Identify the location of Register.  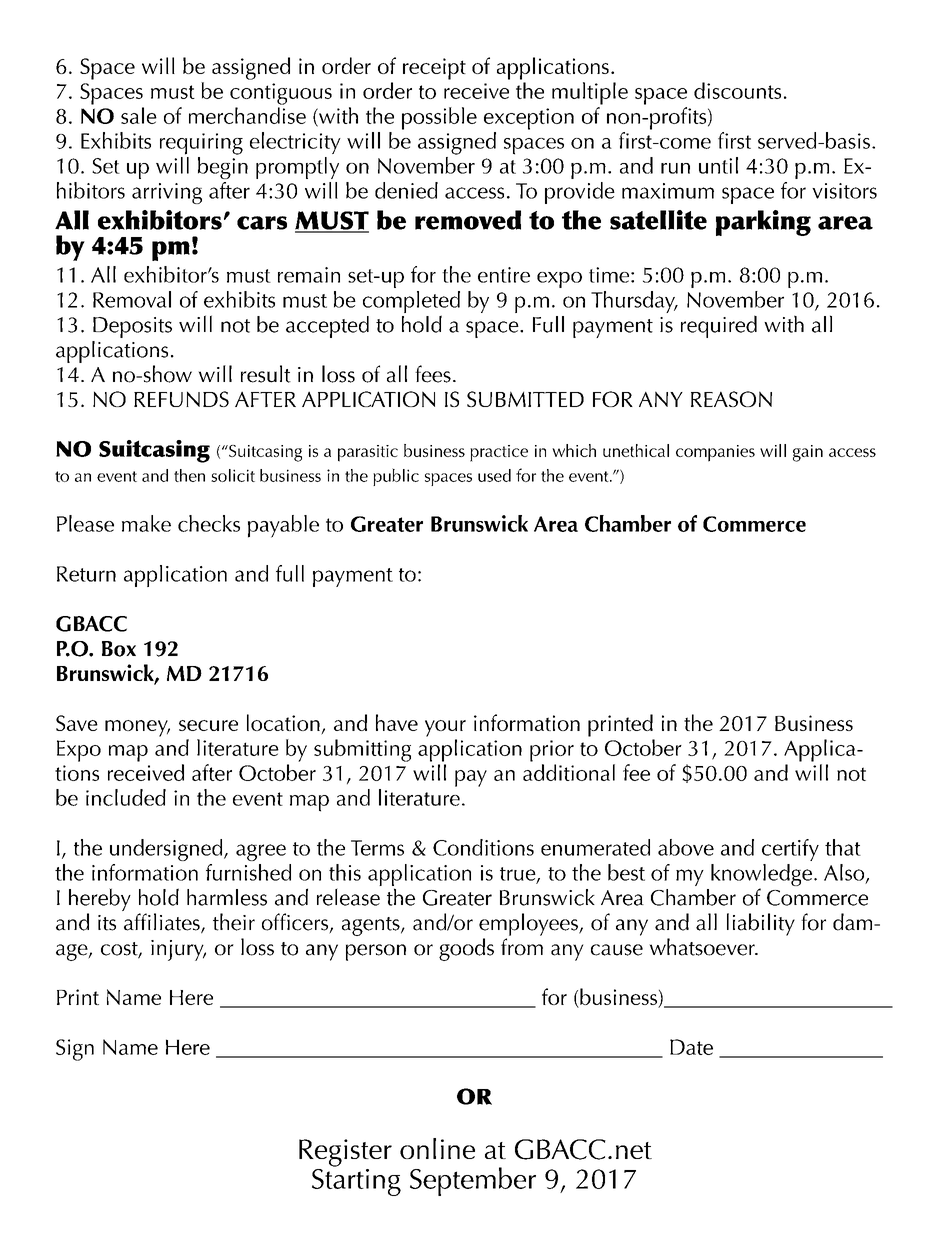
(345, 1153).
